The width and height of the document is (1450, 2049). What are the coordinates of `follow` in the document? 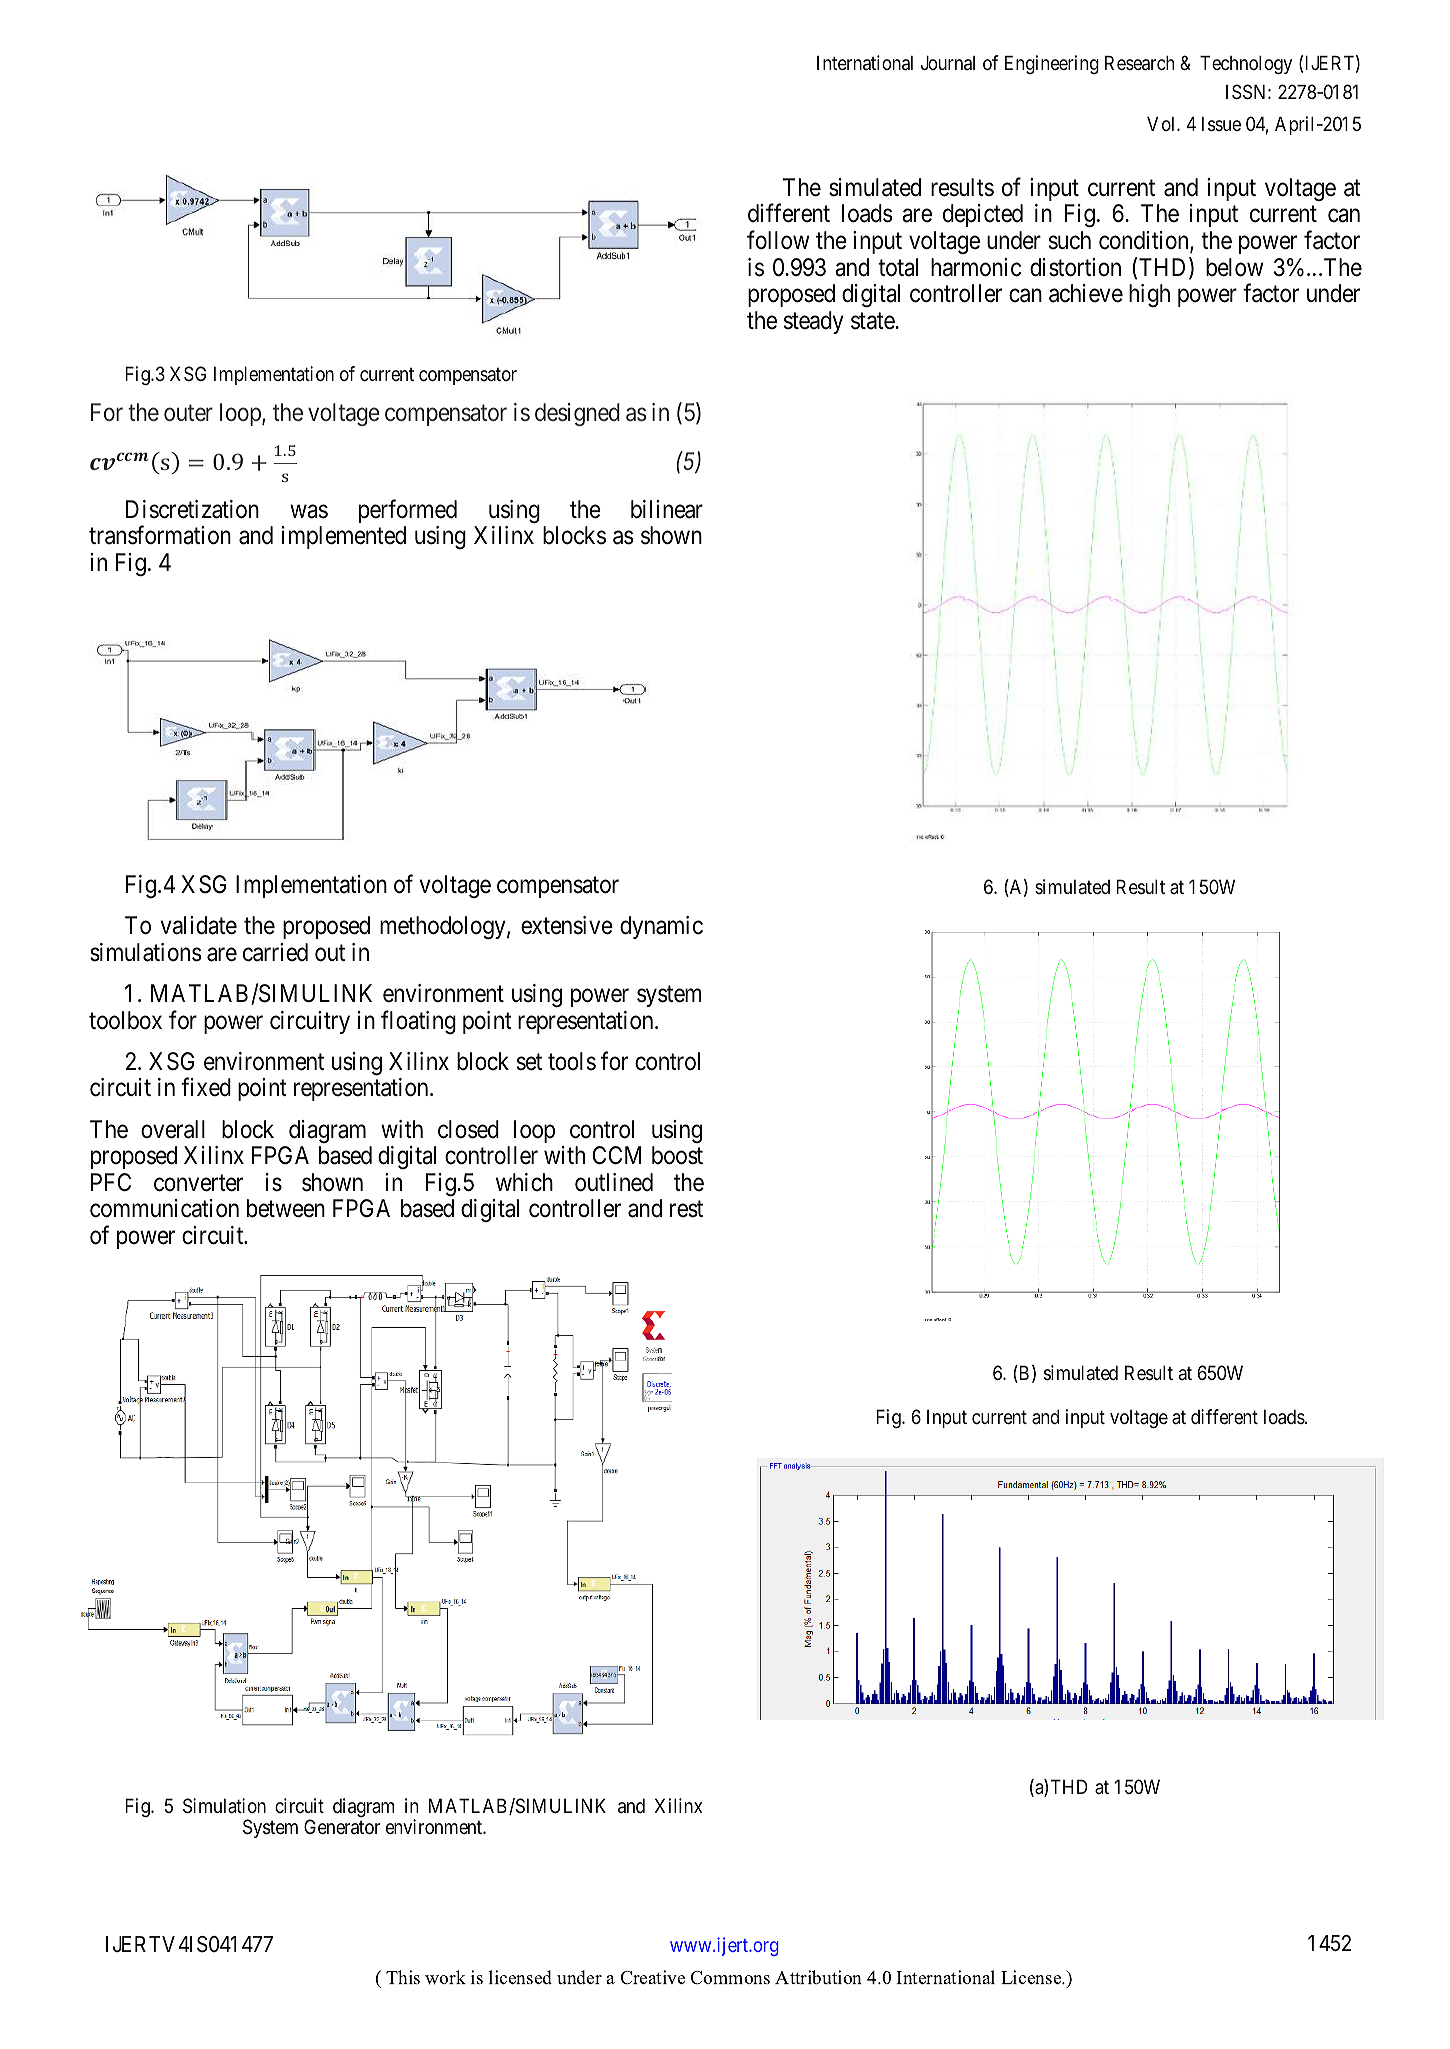 It's located at (778, 240).
